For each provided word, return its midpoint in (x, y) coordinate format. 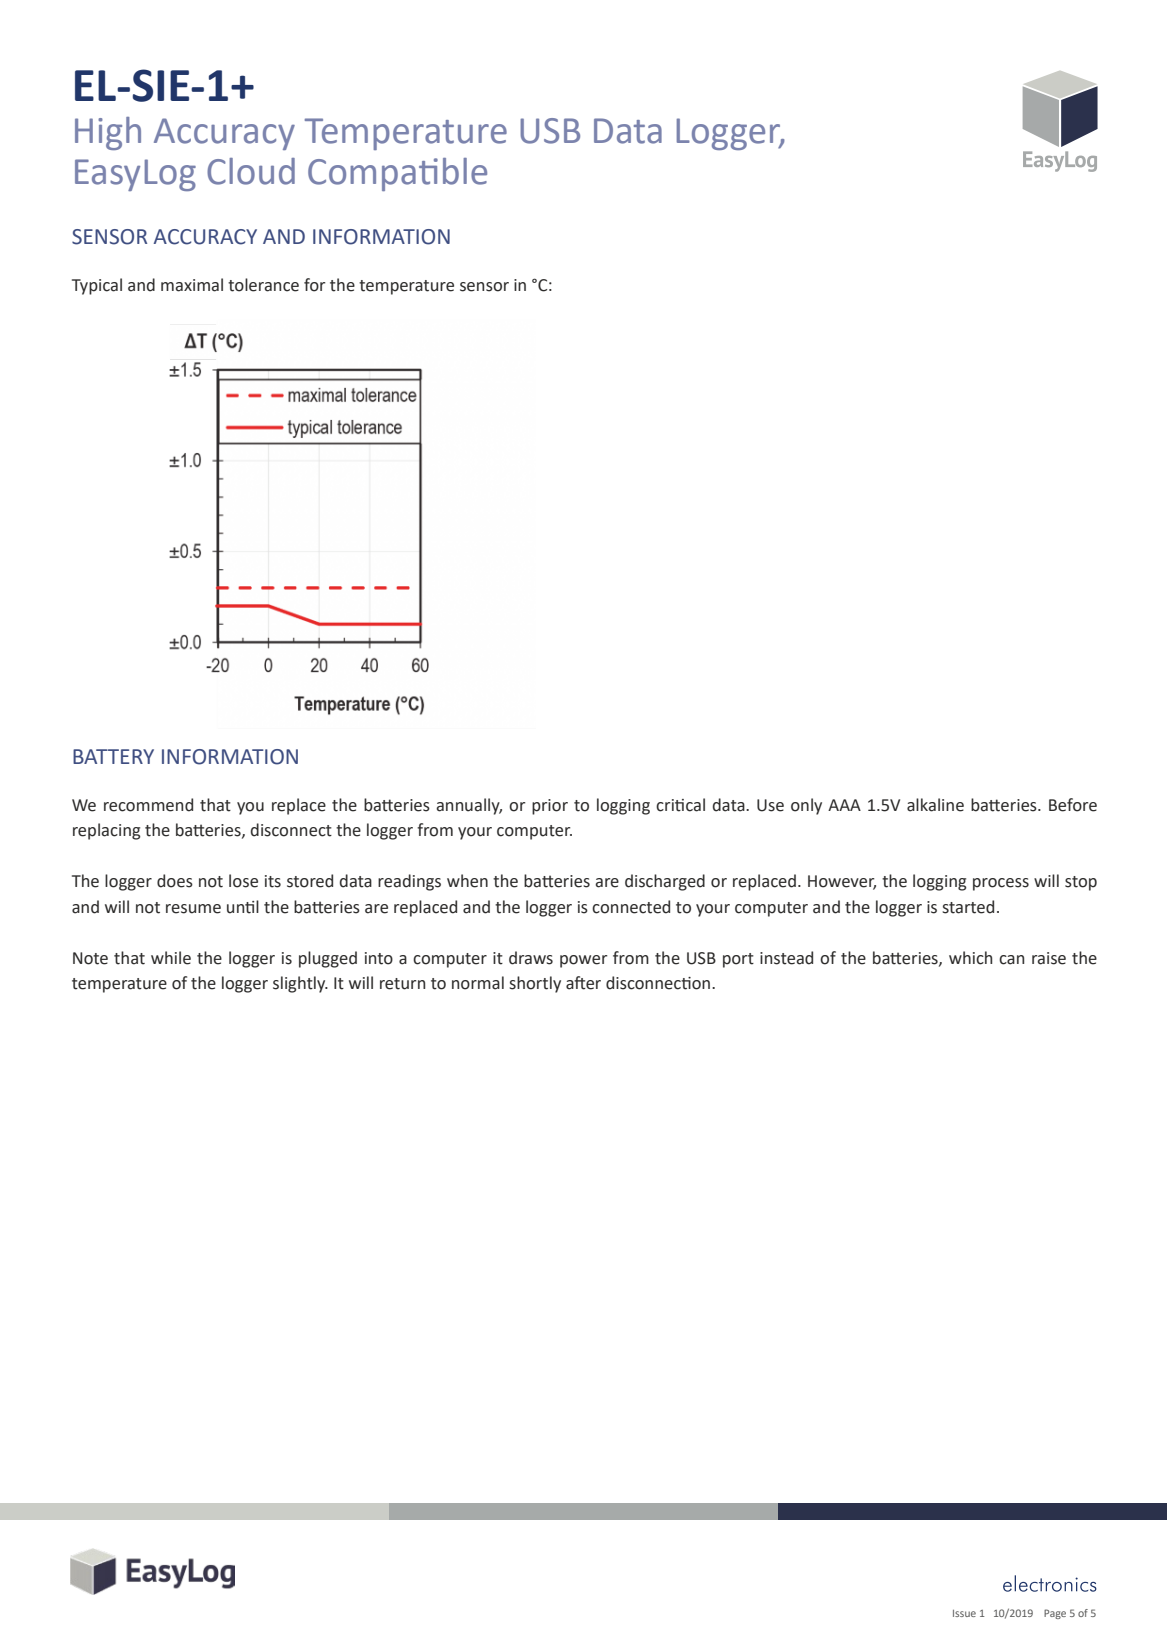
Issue (964, 1613)
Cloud (251, 171)
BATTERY (113, 756)
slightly (300, 984)
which (970, 958)
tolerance (263, 285)
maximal (192, 285)
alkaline (935, 805)
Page (1055, 1614)
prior (550, 807)
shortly (535, 984)
